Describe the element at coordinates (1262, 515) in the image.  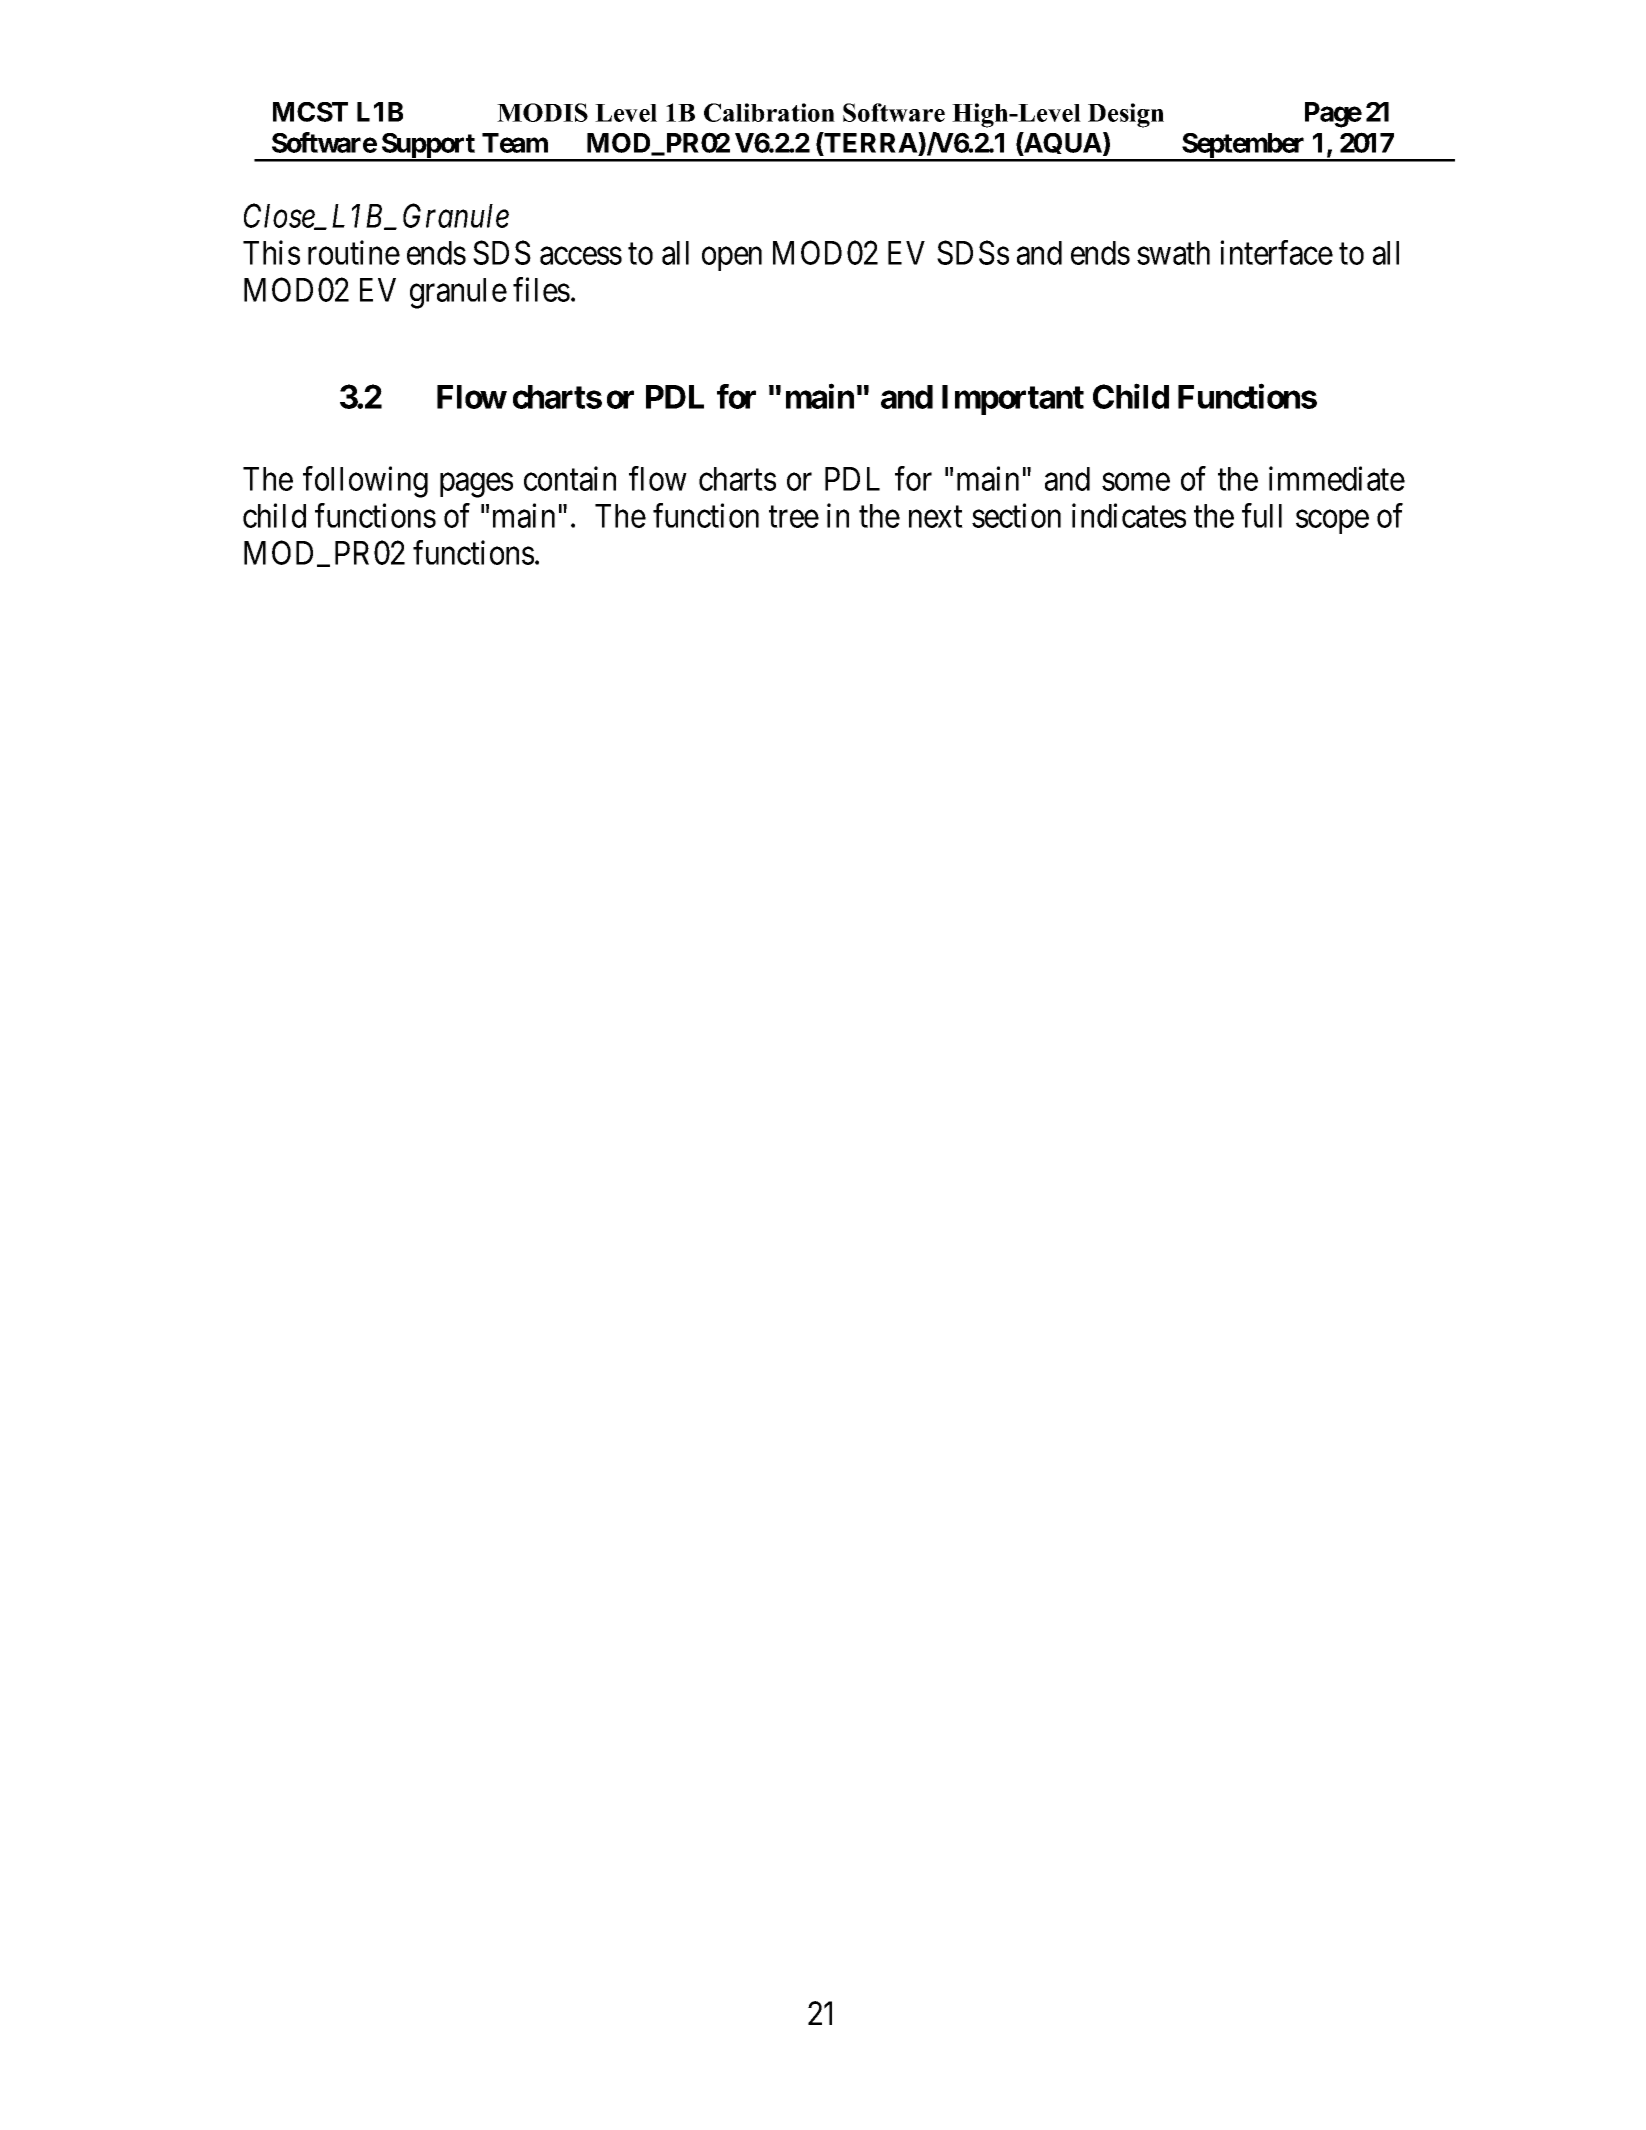
I see `full` at that location.
